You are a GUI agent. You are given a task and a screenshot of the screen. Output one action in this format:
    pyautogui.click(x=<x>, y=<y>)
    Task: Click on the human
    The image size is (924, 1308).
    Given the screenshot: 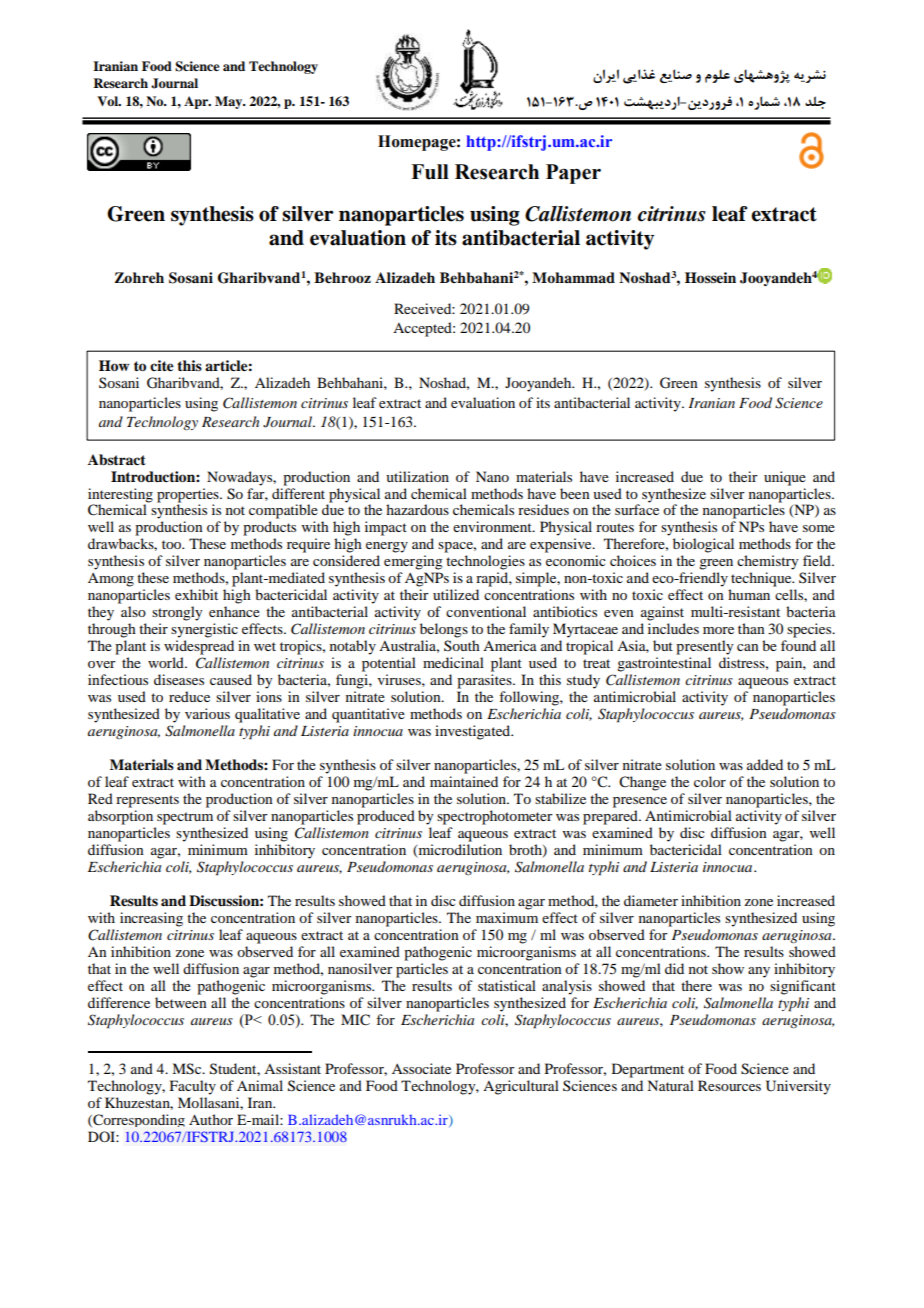 What is the action you would take?
    pyautogui.click(x=749, y=594)
